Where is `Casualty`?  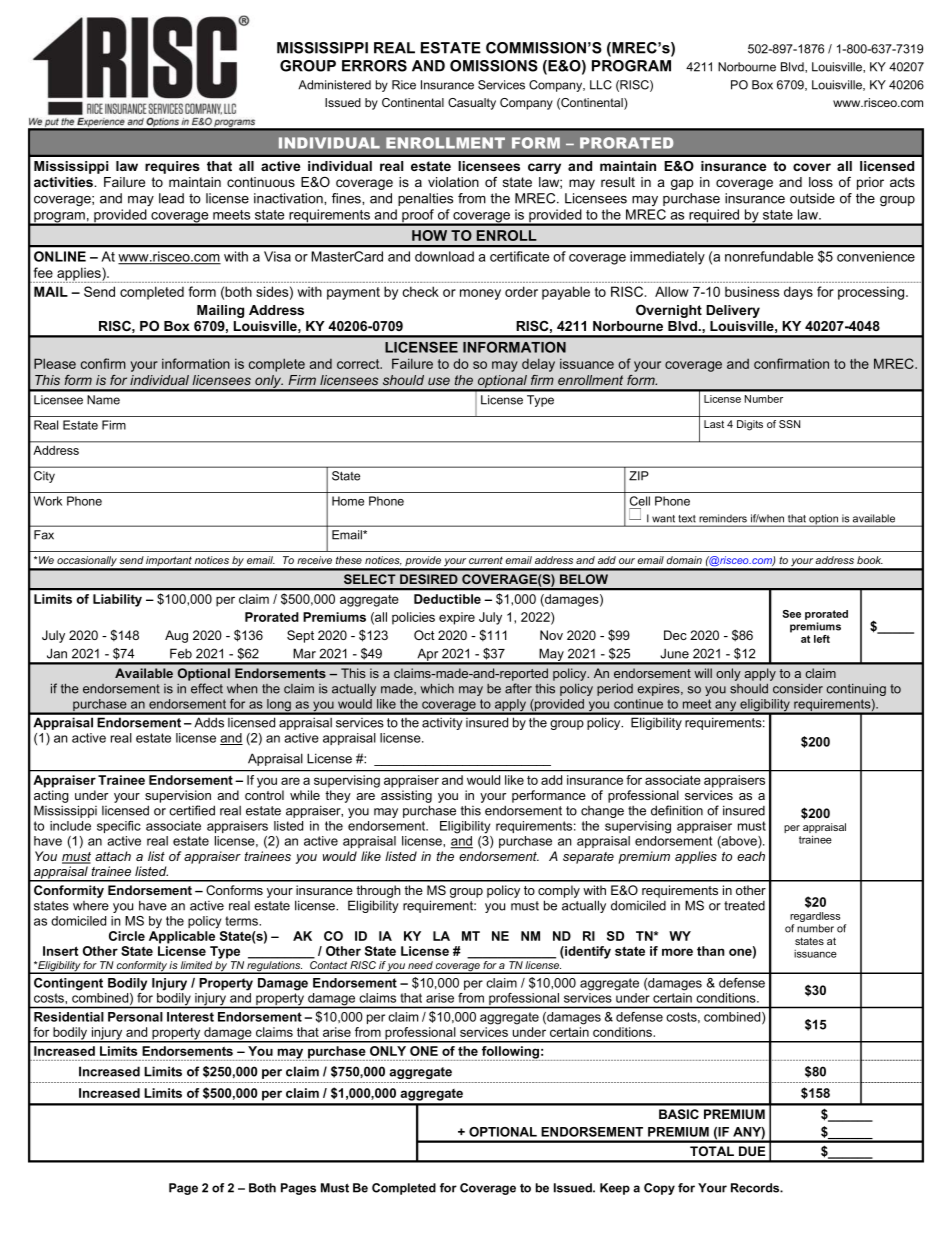
Casualty is located at coordinates (472, 104).
